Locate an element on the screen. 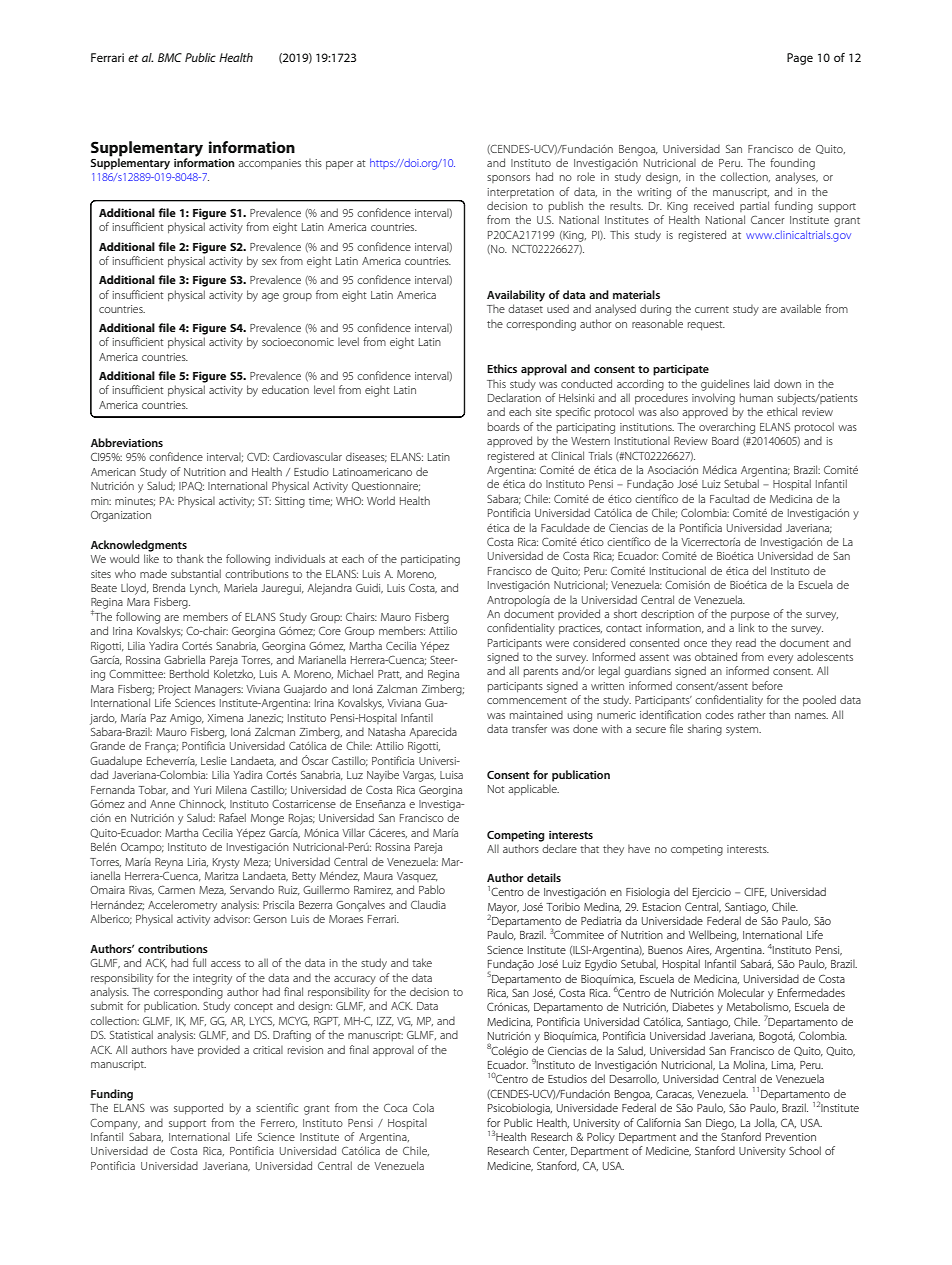 The image size is (952, 1265). were is located at coordinates (557, 644).
